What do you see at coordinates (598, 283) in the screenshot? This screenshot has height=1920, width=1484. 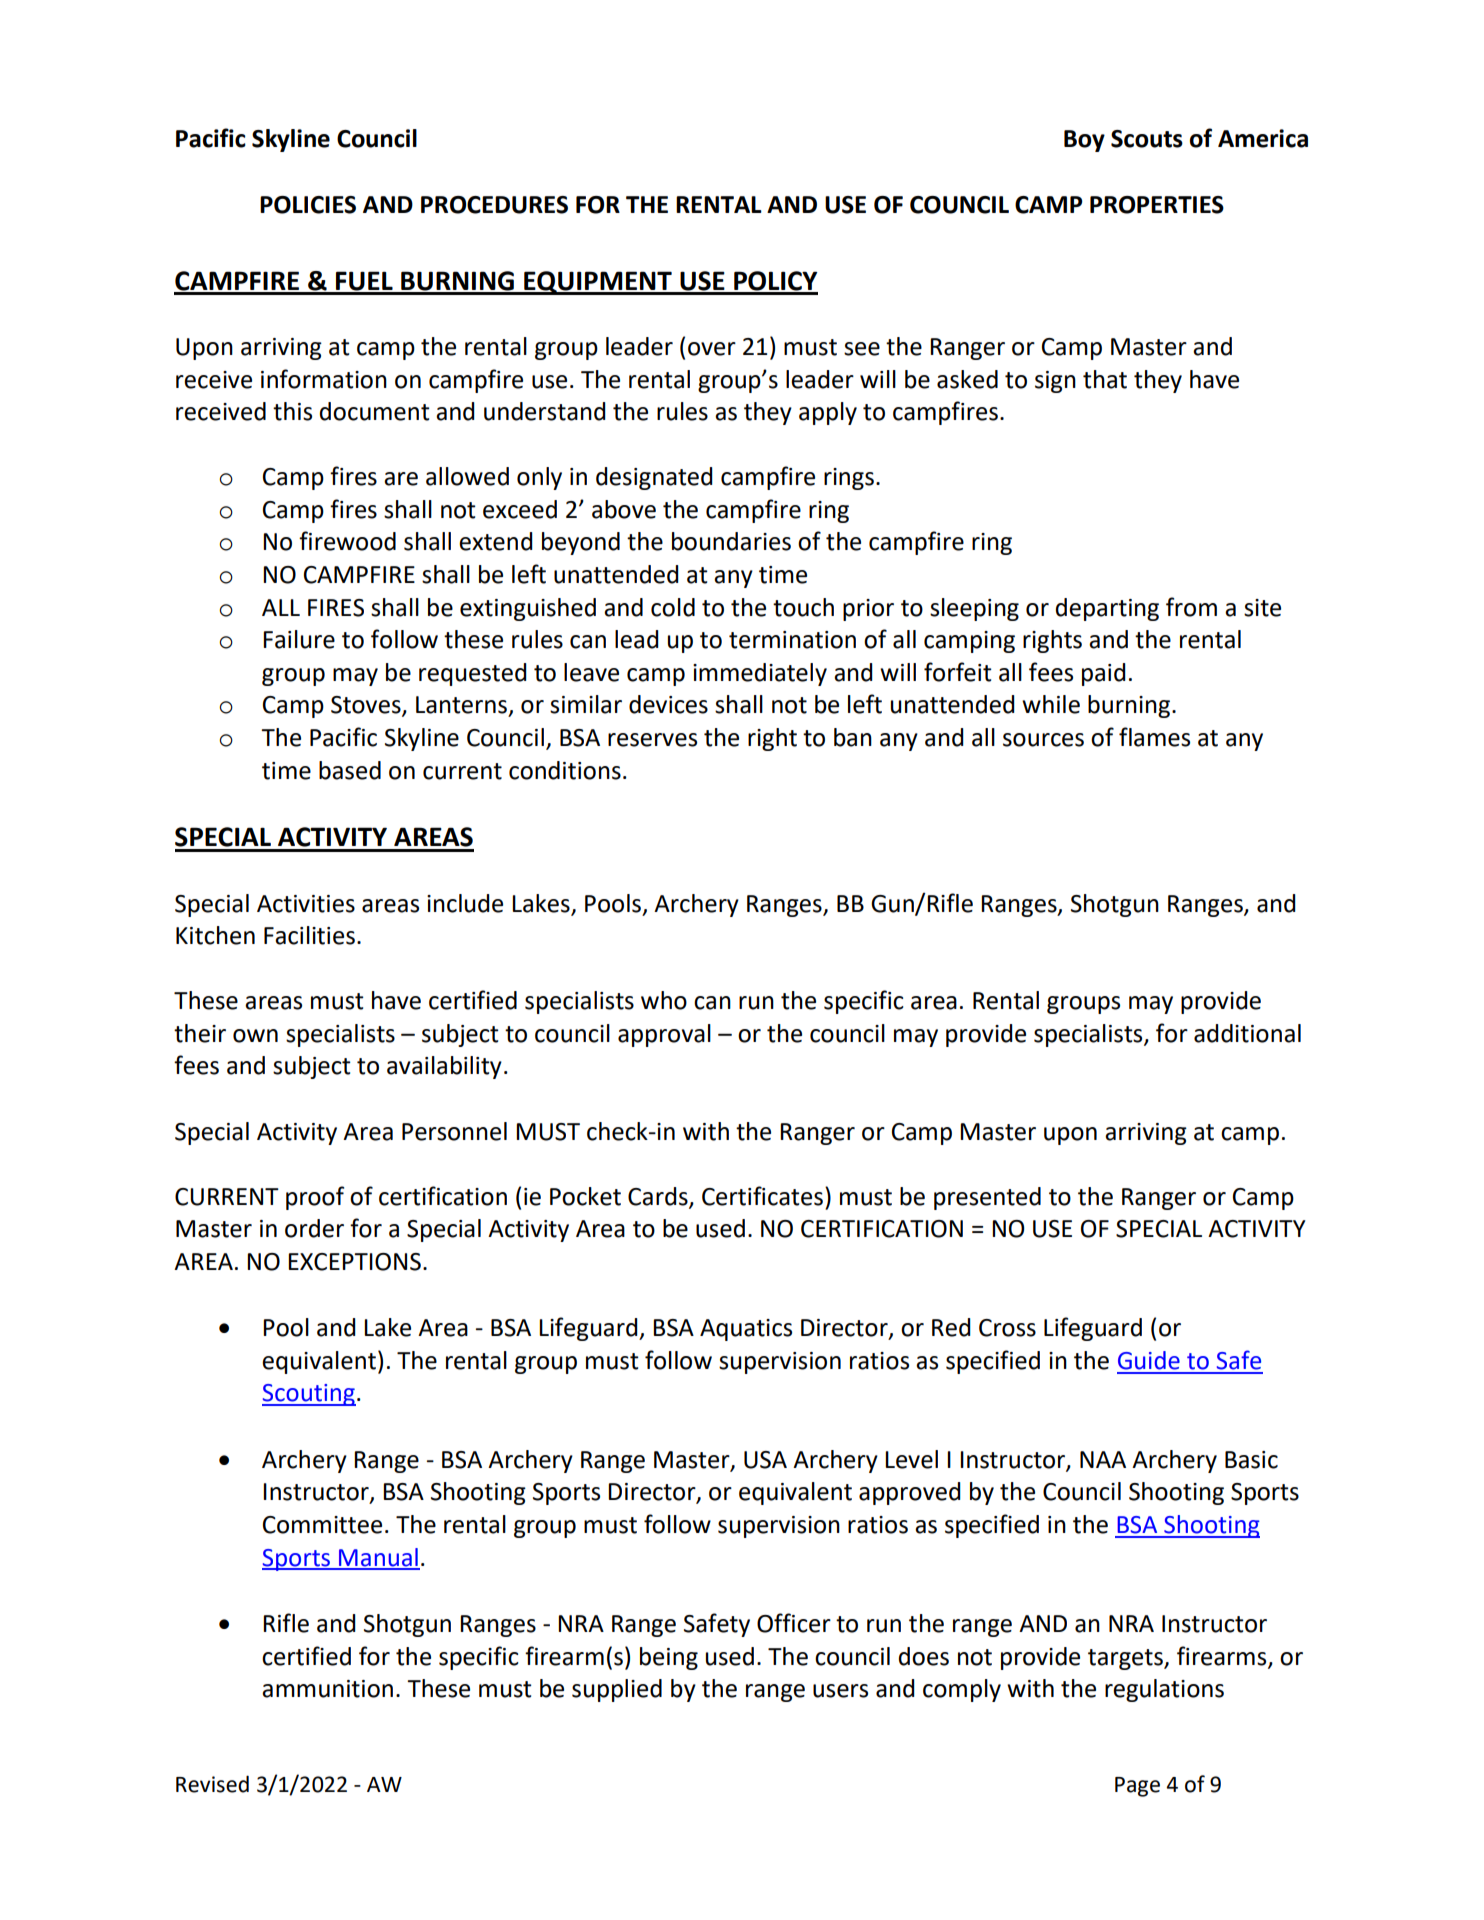 I see `EQUIPMENT` at bounding box center [598, 283].
